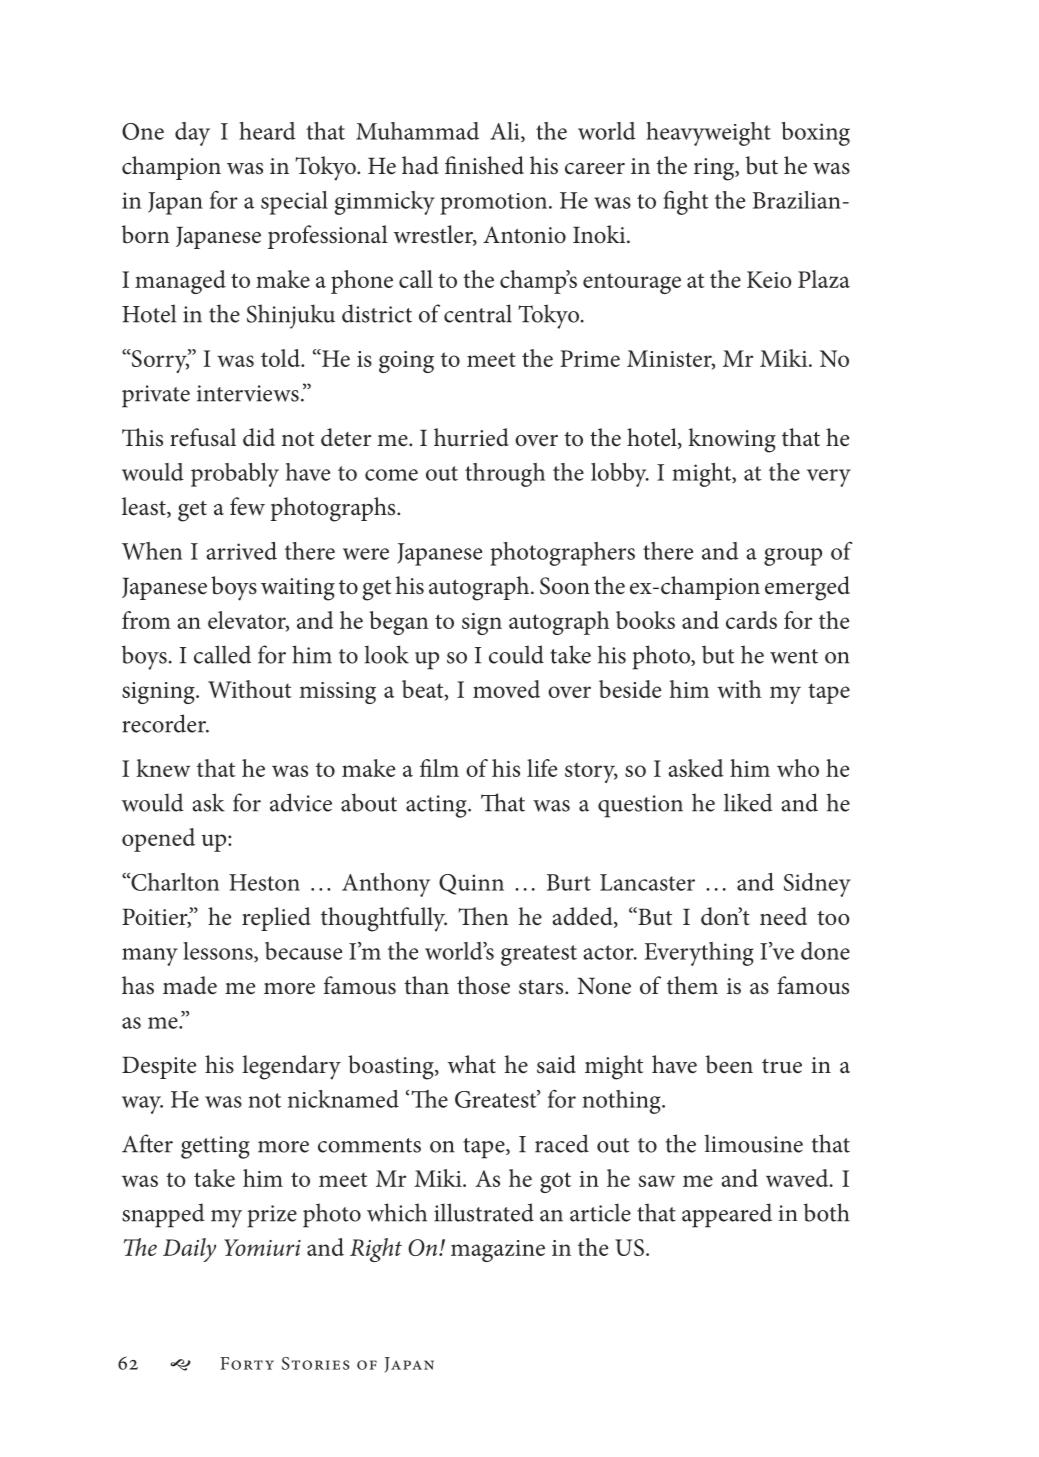  Describe the element at coordinates (439, 768) in the document. I see `film` at that location.
